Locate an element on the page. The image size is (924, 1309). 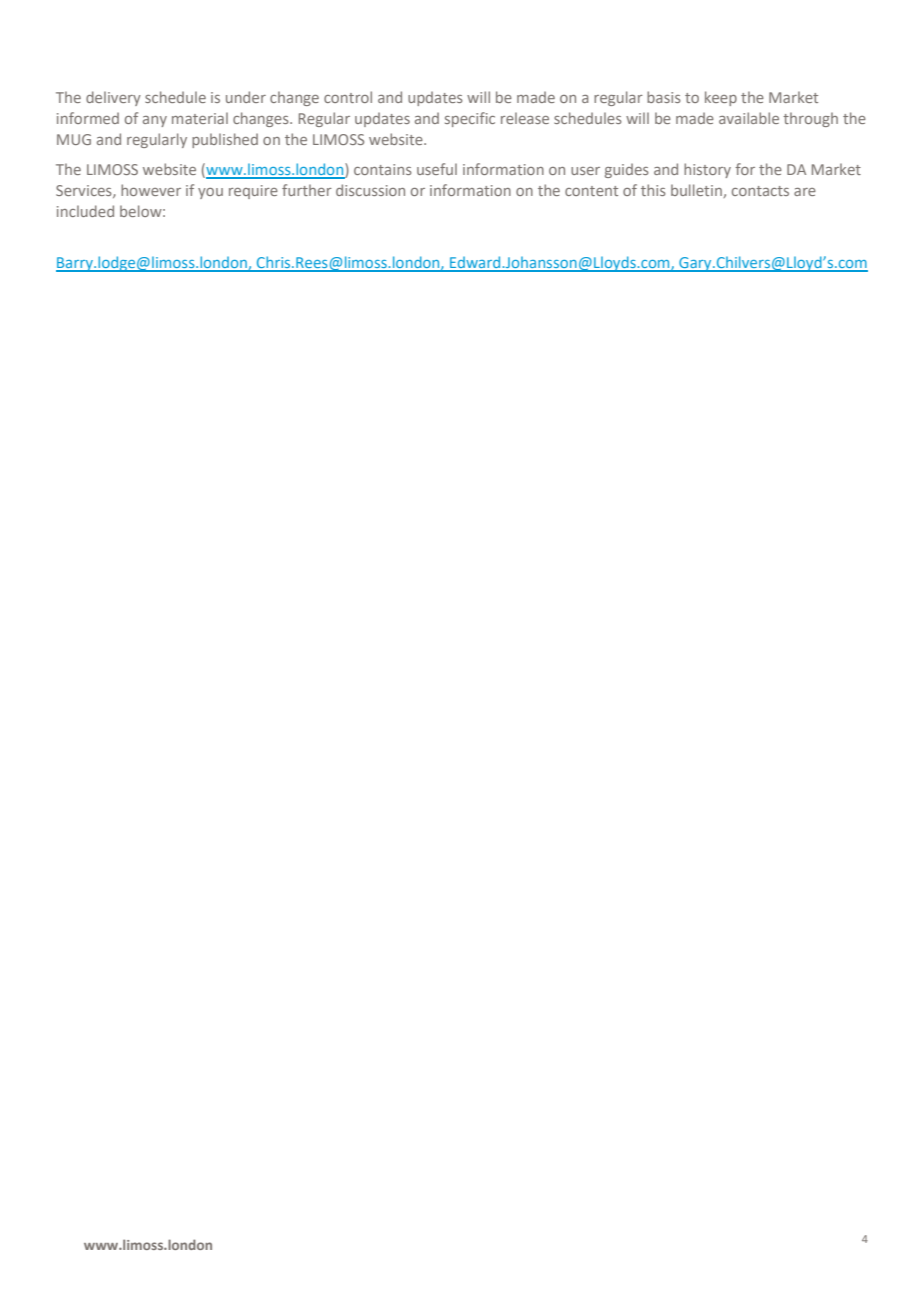
keep is located at coordinates (721, 98).
